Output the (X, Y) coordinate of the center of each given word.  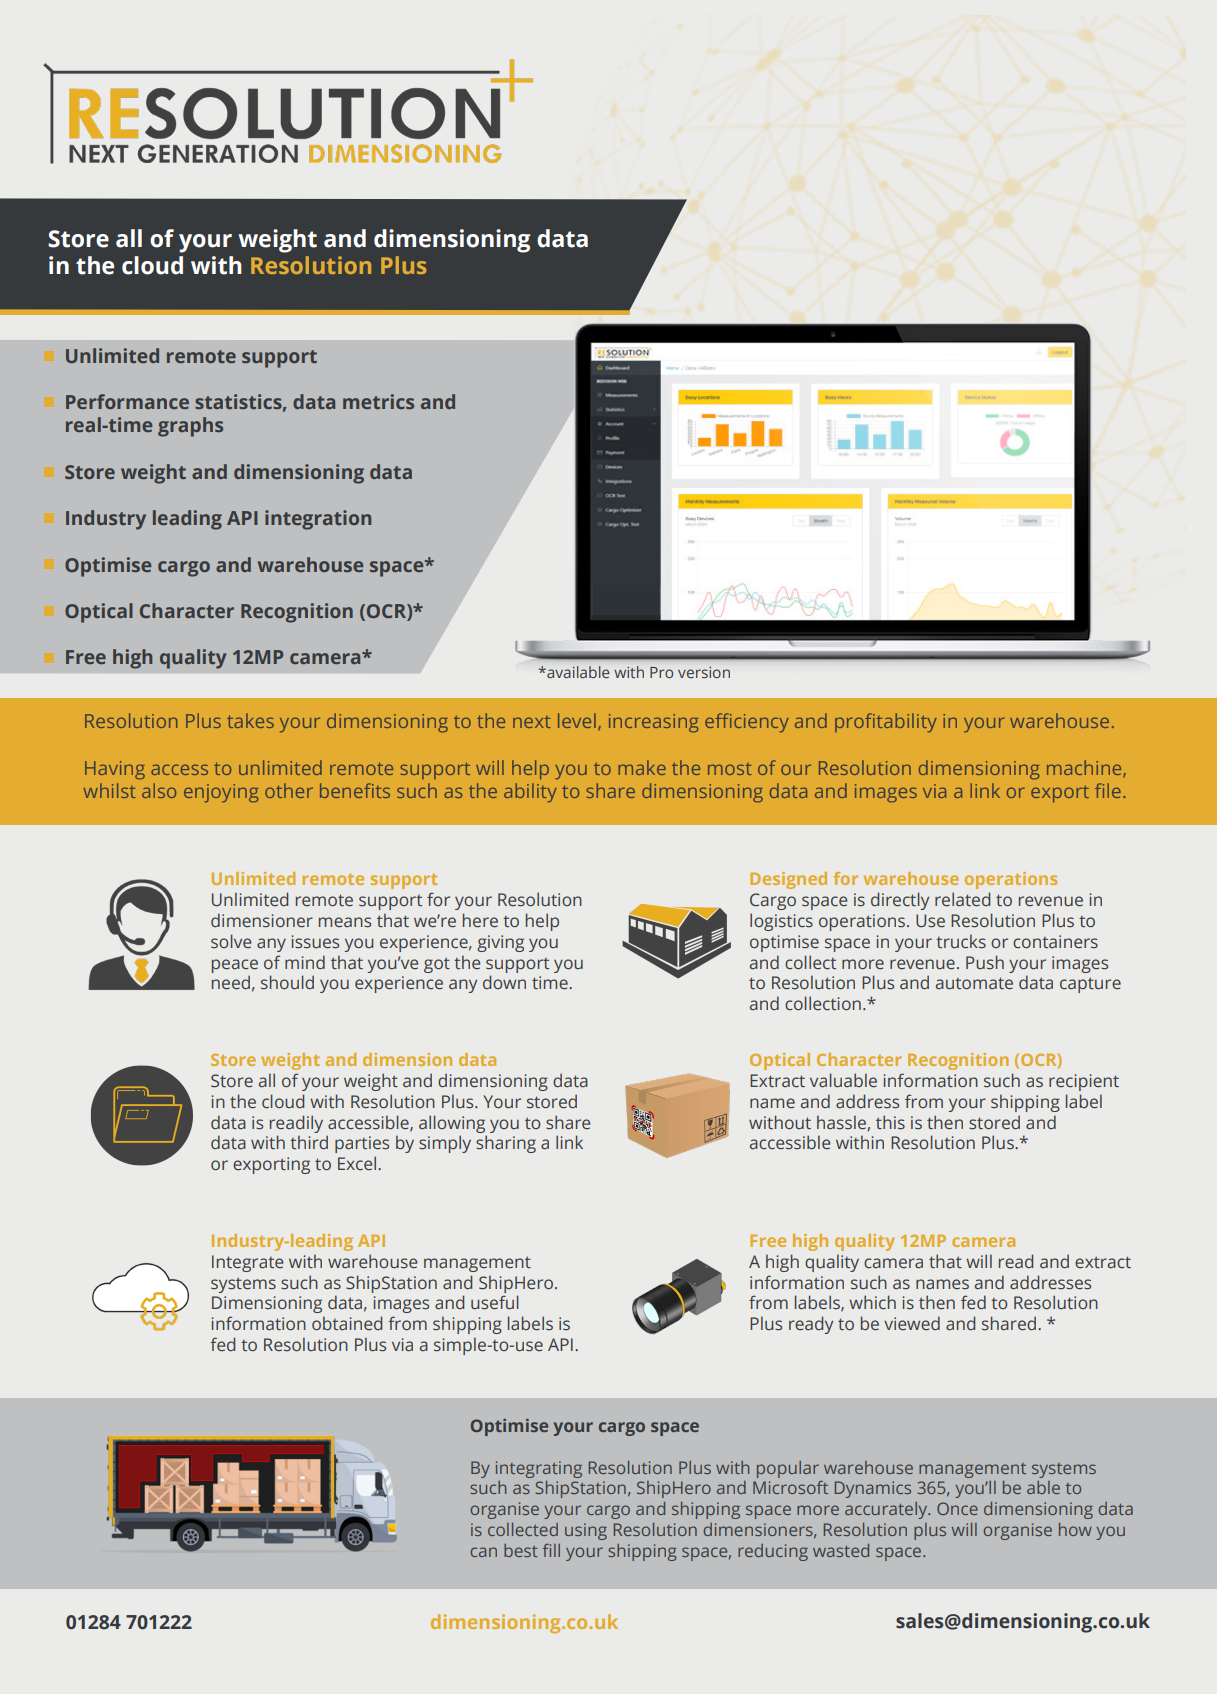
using (586, 1531)
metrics (378, 401)
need (231, 982)
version (704, 672)
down (504, 982)
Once (957, 1508)
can (484, 1552)
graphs (190, 427)
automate (974, 983)
